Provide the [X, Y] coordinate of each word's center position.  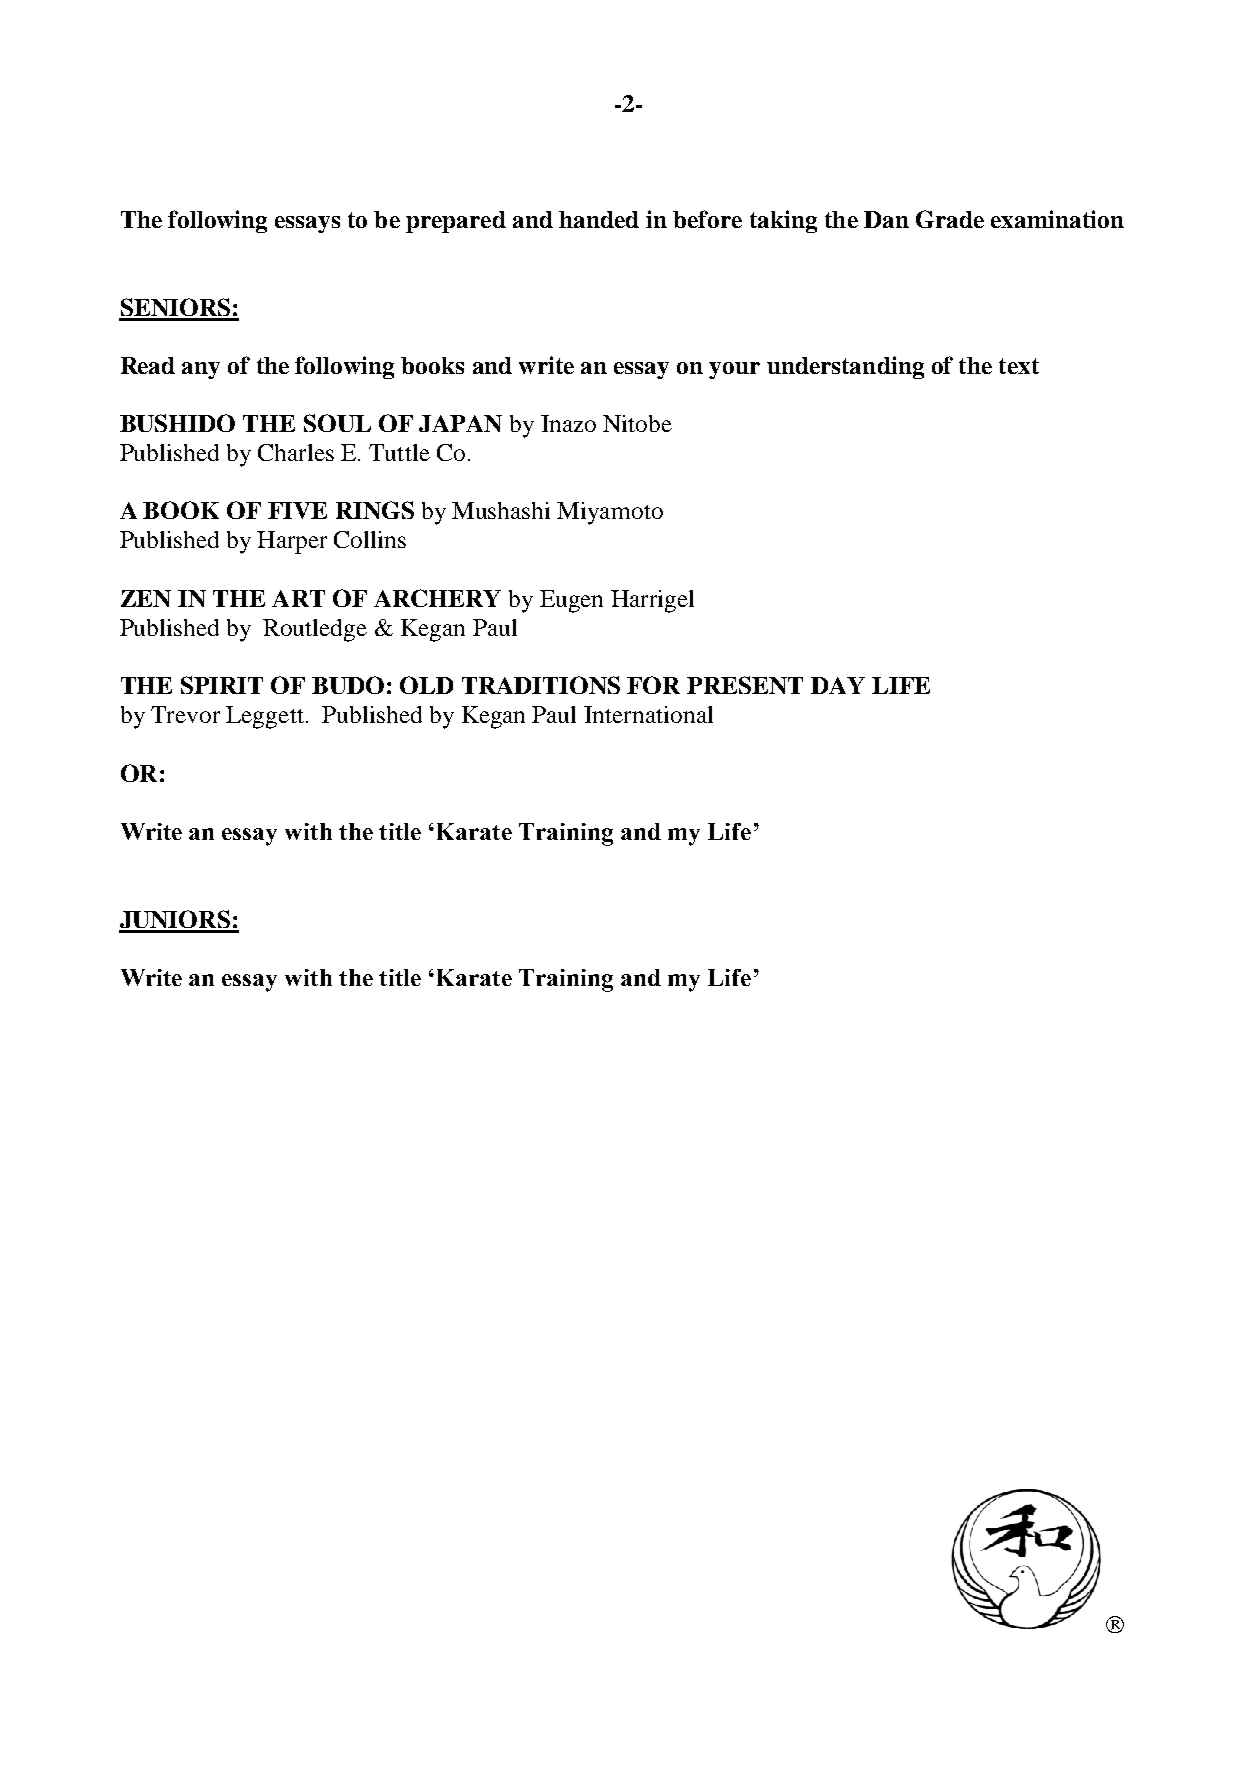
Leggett [265, 717]
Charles [296, 452]
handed [599, 219]
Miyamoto [610, 513]
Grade [950, 219]
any [201, 370]
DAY [838, 685]
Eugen [571, 601]
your [734, 370]
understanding [845, 367]
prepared [456, 222]
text [1019, 366]
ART [298, 598]
